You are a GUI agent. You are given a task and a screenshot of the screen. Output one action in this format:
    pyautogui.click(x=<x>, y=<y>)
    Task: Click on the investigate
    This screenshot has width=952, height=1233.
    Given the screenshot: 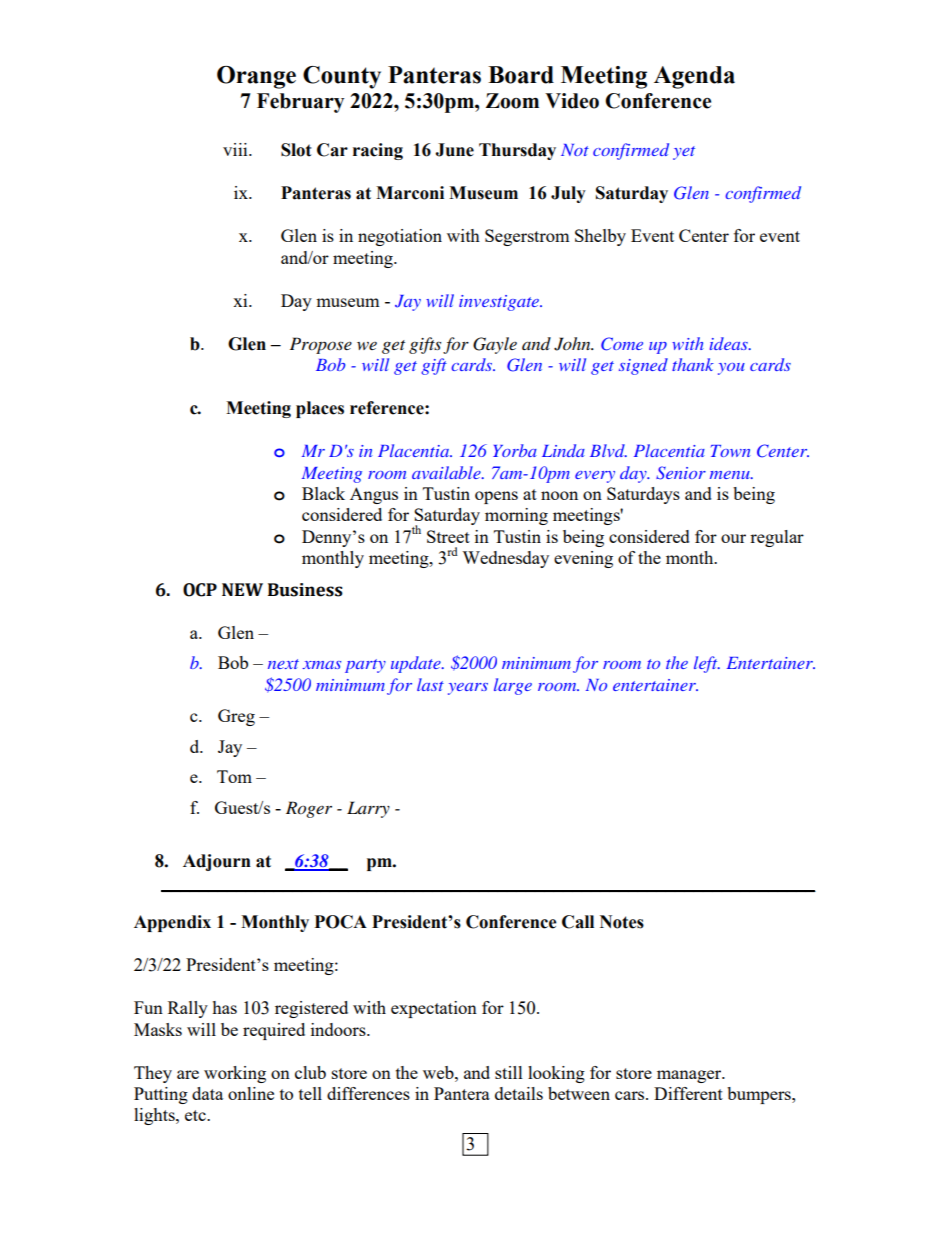 What is the action you would take?
    pyautogui.click(x=500, y=303)
